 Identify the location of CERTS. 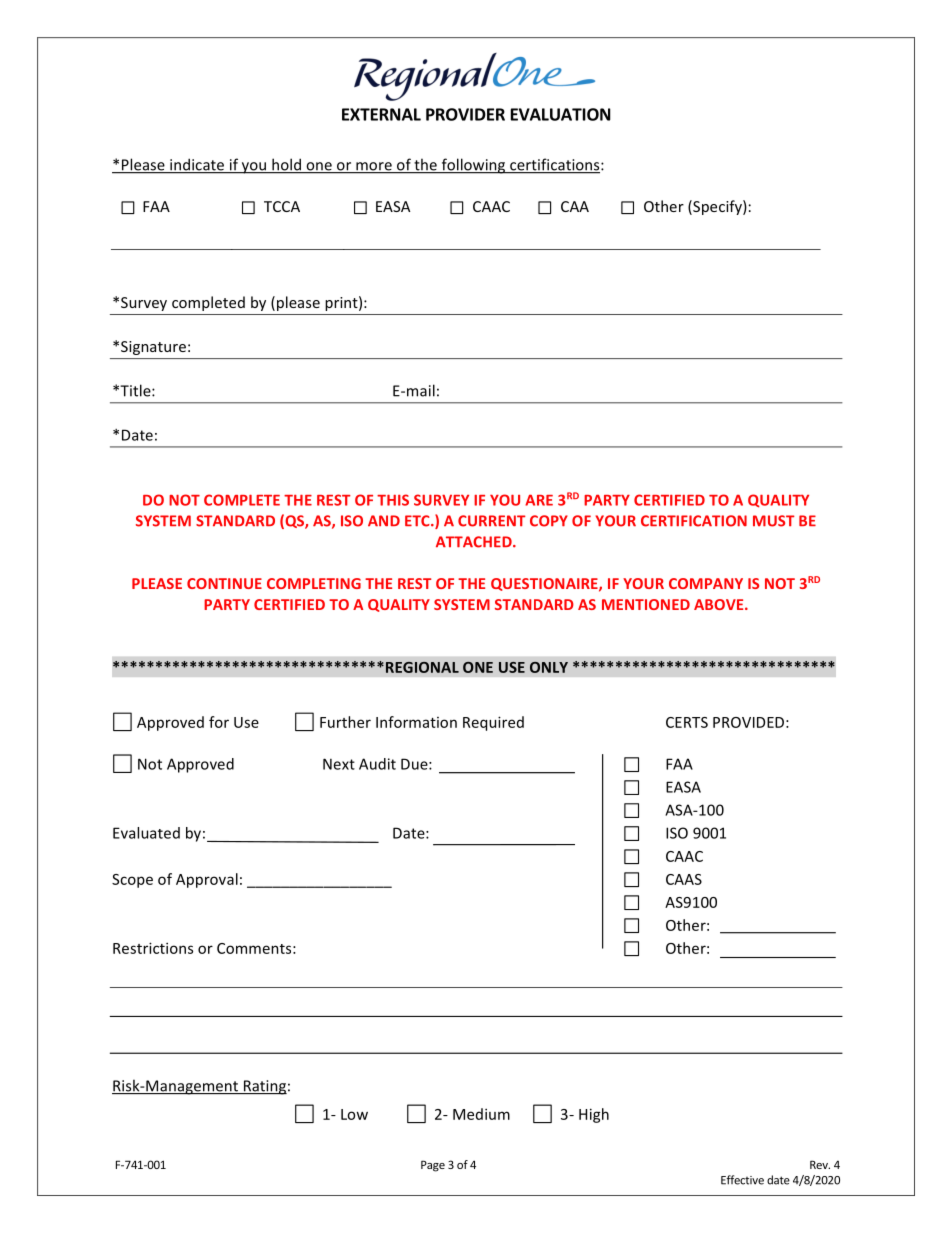
(687, 722).
